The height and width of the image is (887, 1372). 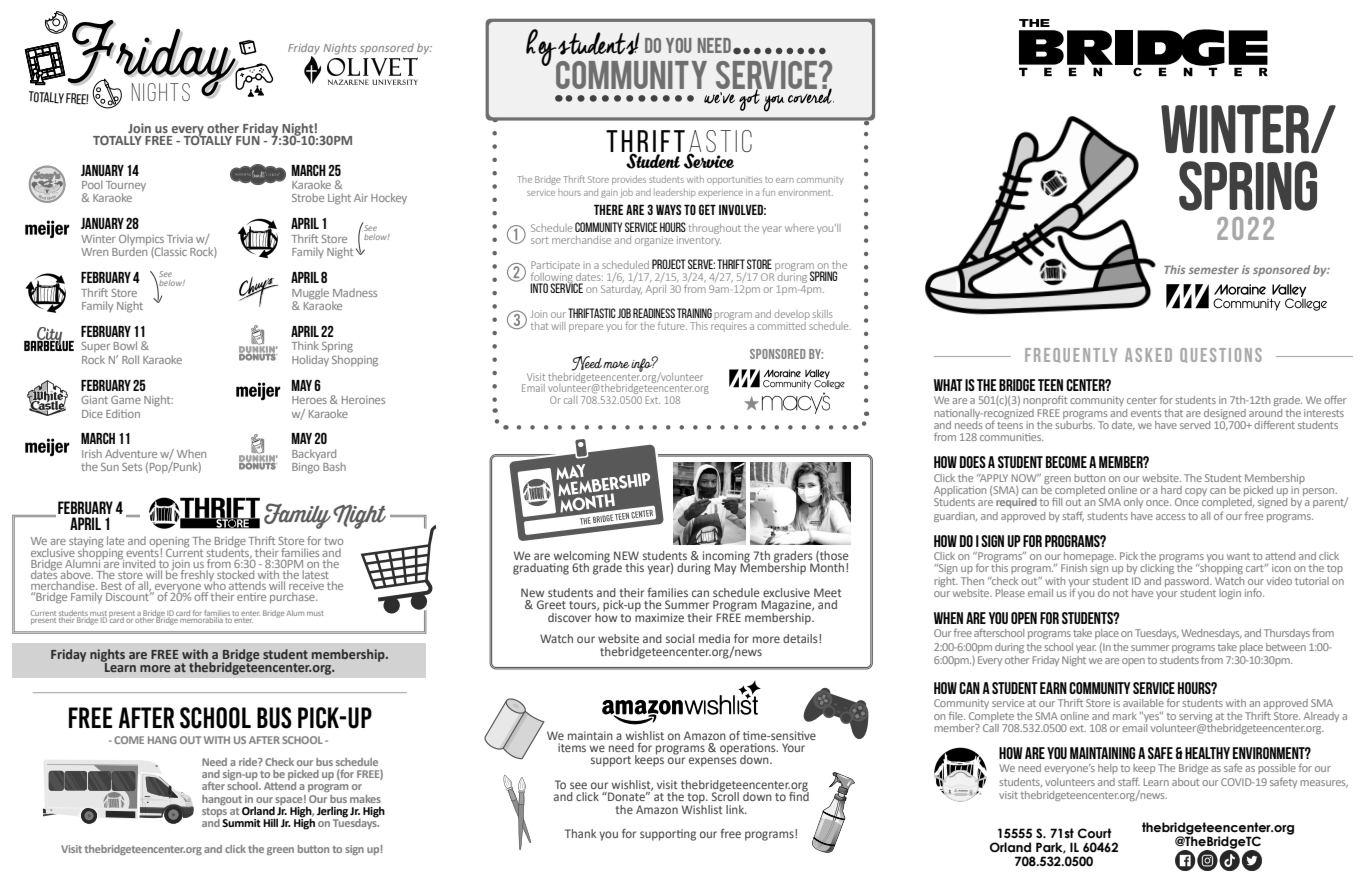 What do you see at coordinates (1170, 517) in the image?
I see `access` at bounding box center [1170, 517].
